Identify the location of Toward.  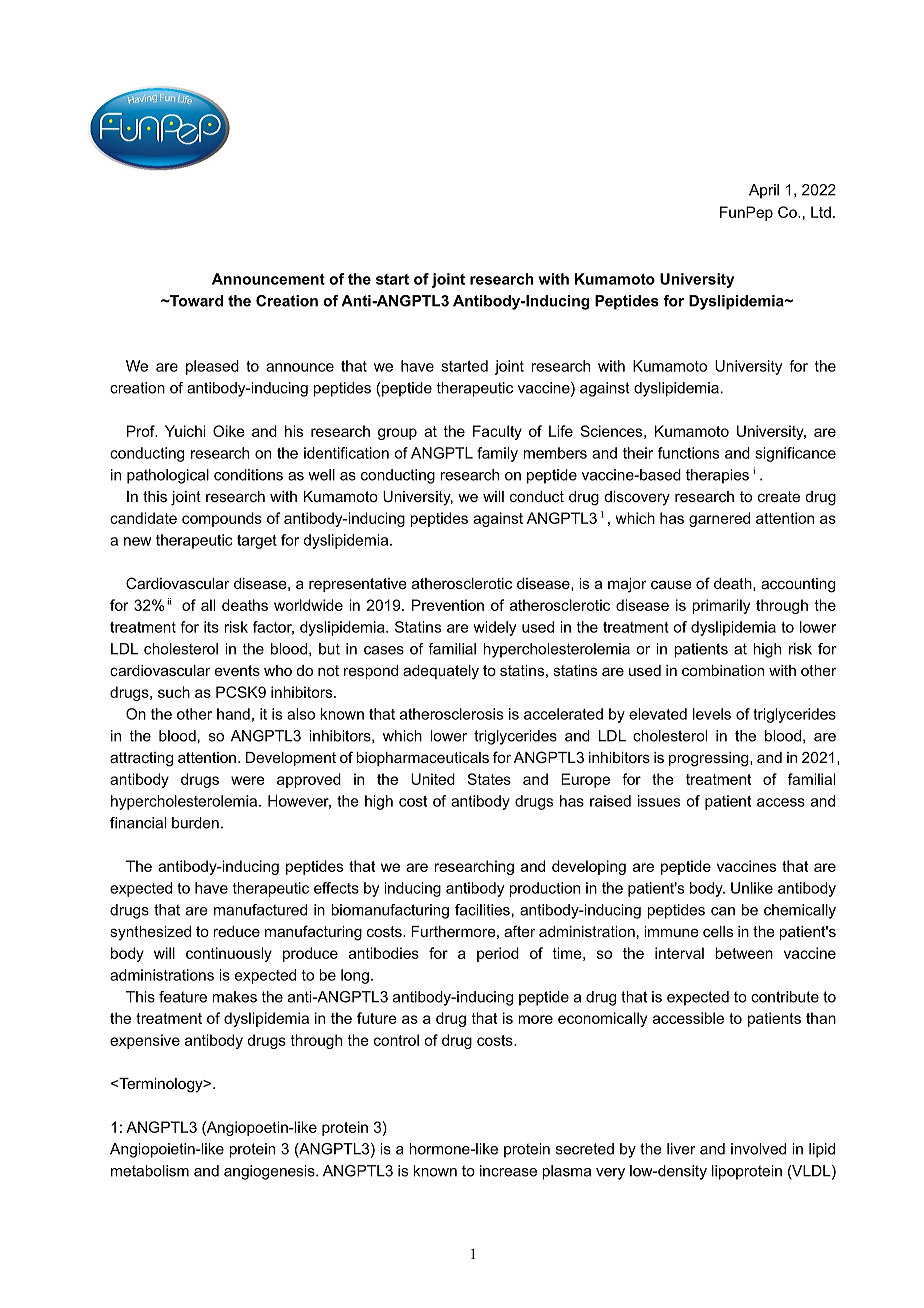
(195, 301).
